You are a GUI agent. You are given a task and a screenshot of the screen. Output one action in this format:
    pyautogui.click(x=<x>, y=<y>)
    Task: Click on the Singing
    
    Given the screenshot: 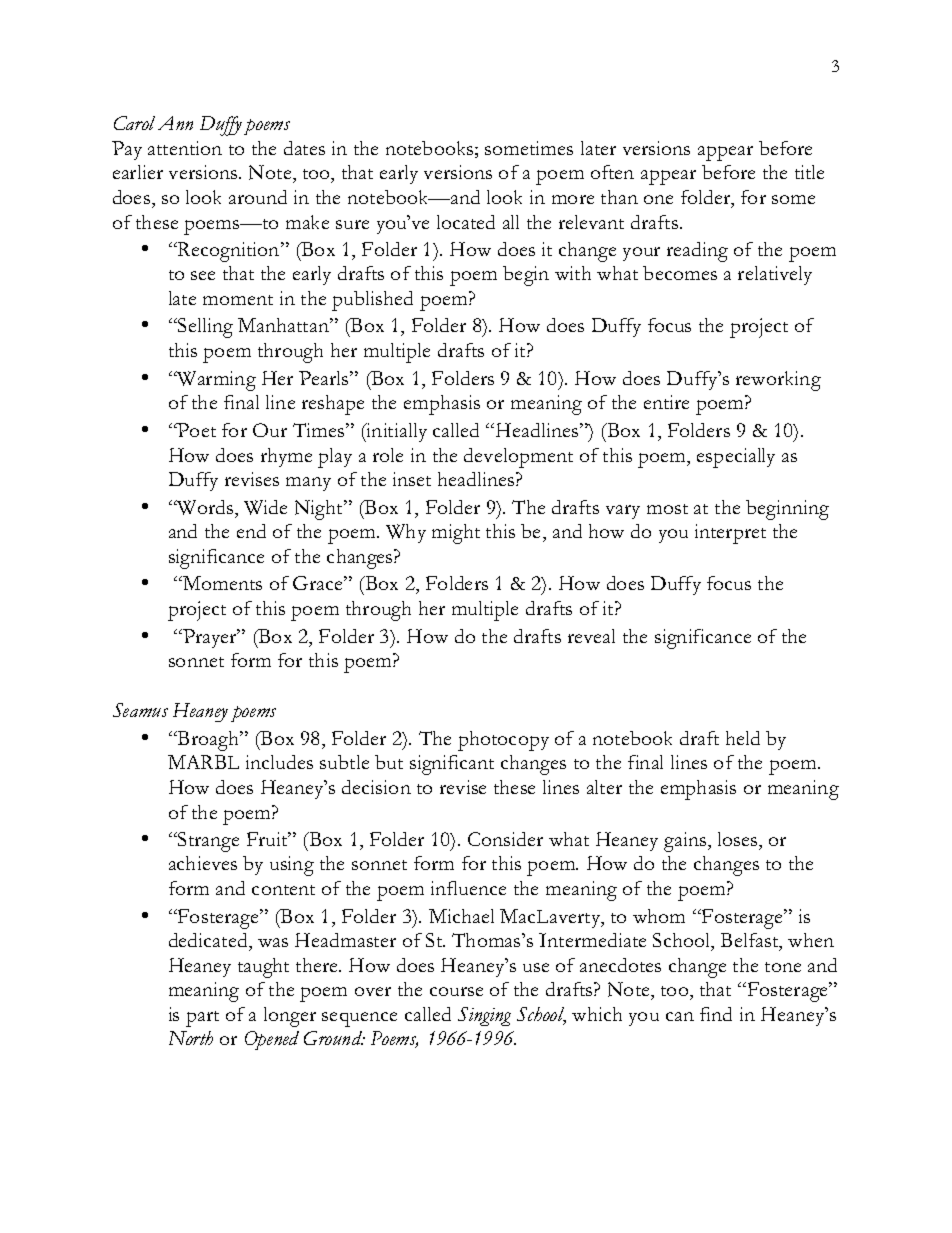 What is the action you would take?
    pyautogui.click(x=484, y=1016)
